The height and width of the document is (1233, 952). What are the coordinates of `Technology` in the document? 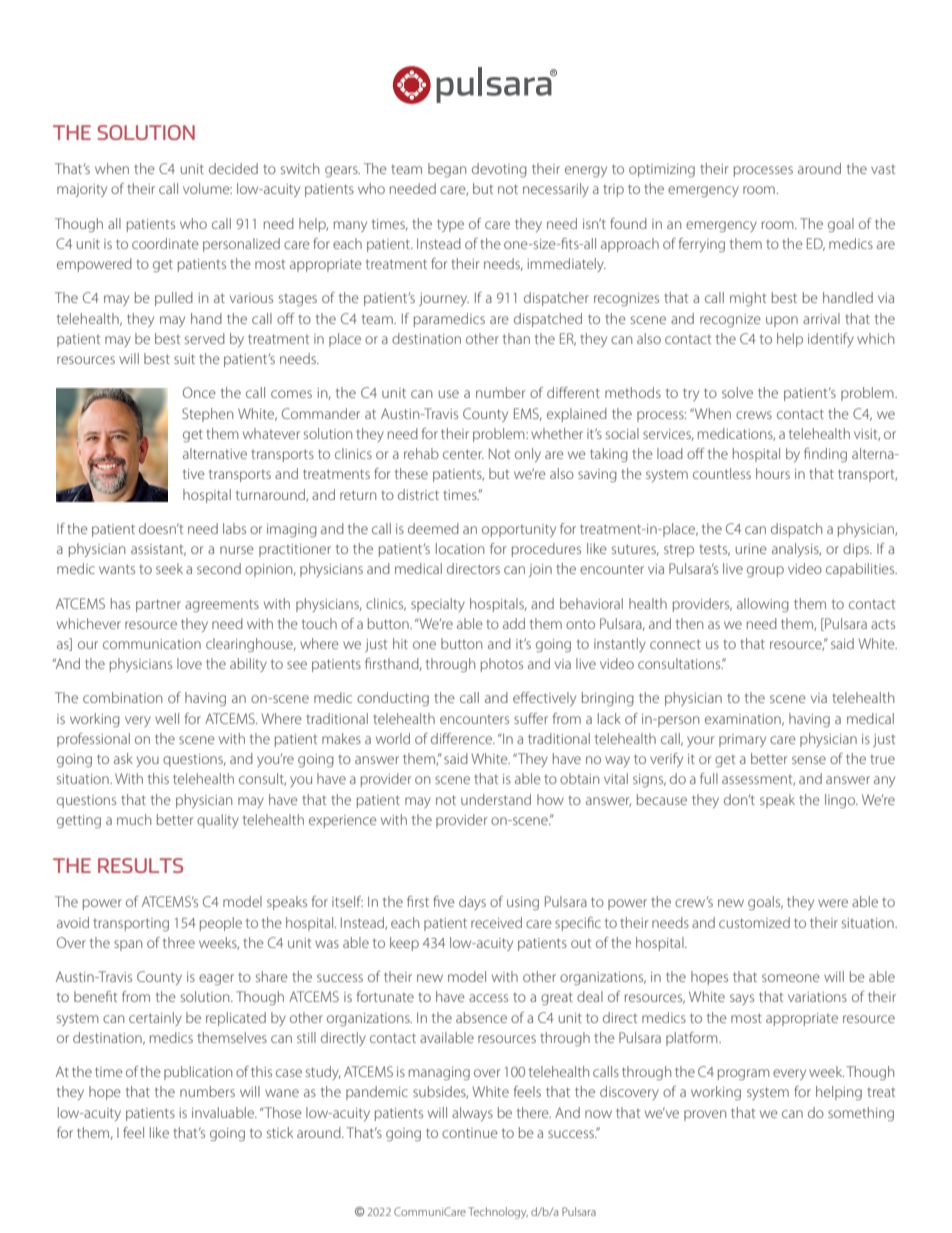 It's located at (498, 1213).
